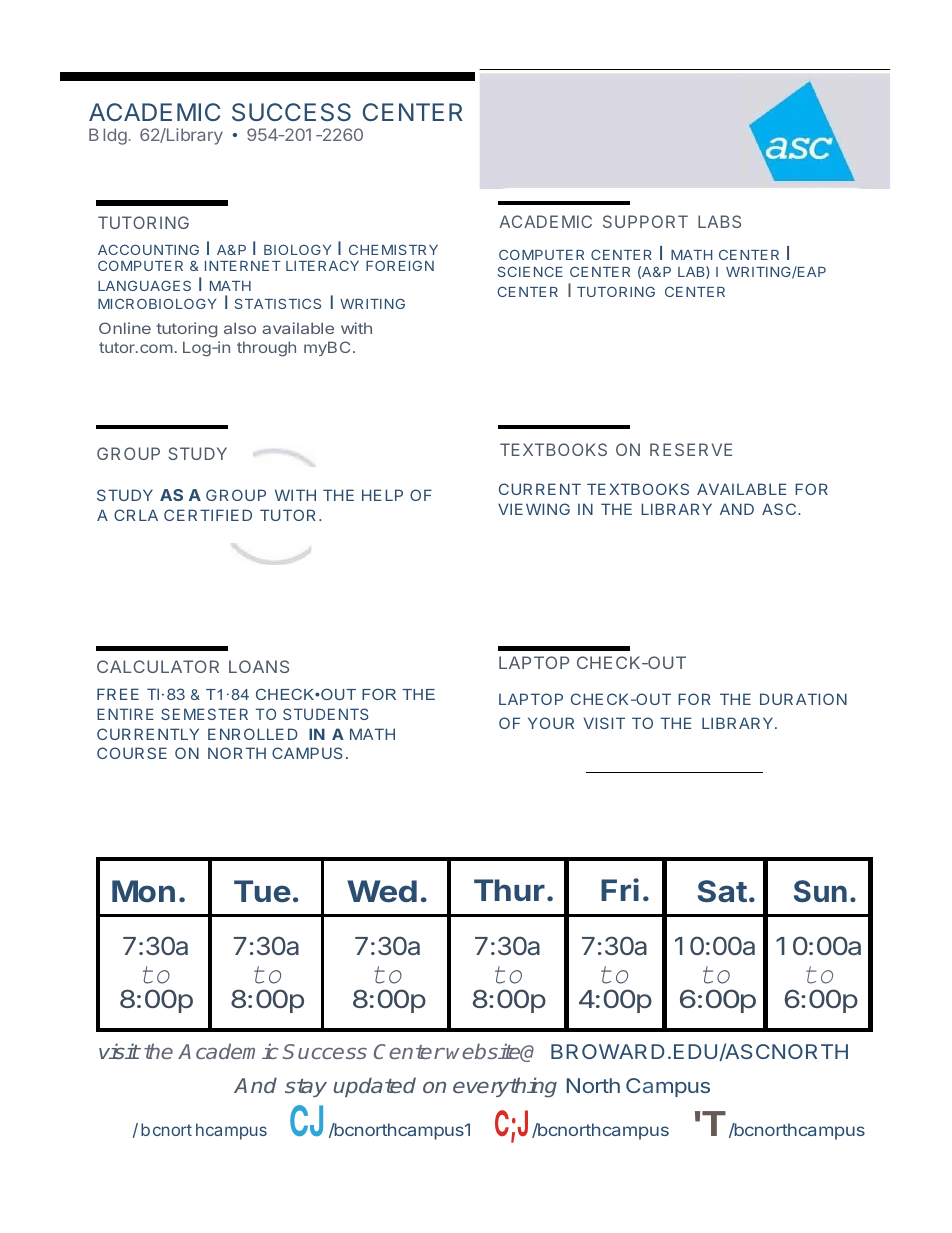 The image size is (952, 1233). Describe the element at coordinates (306, 1088) in the image. I see `stay` at that location.
